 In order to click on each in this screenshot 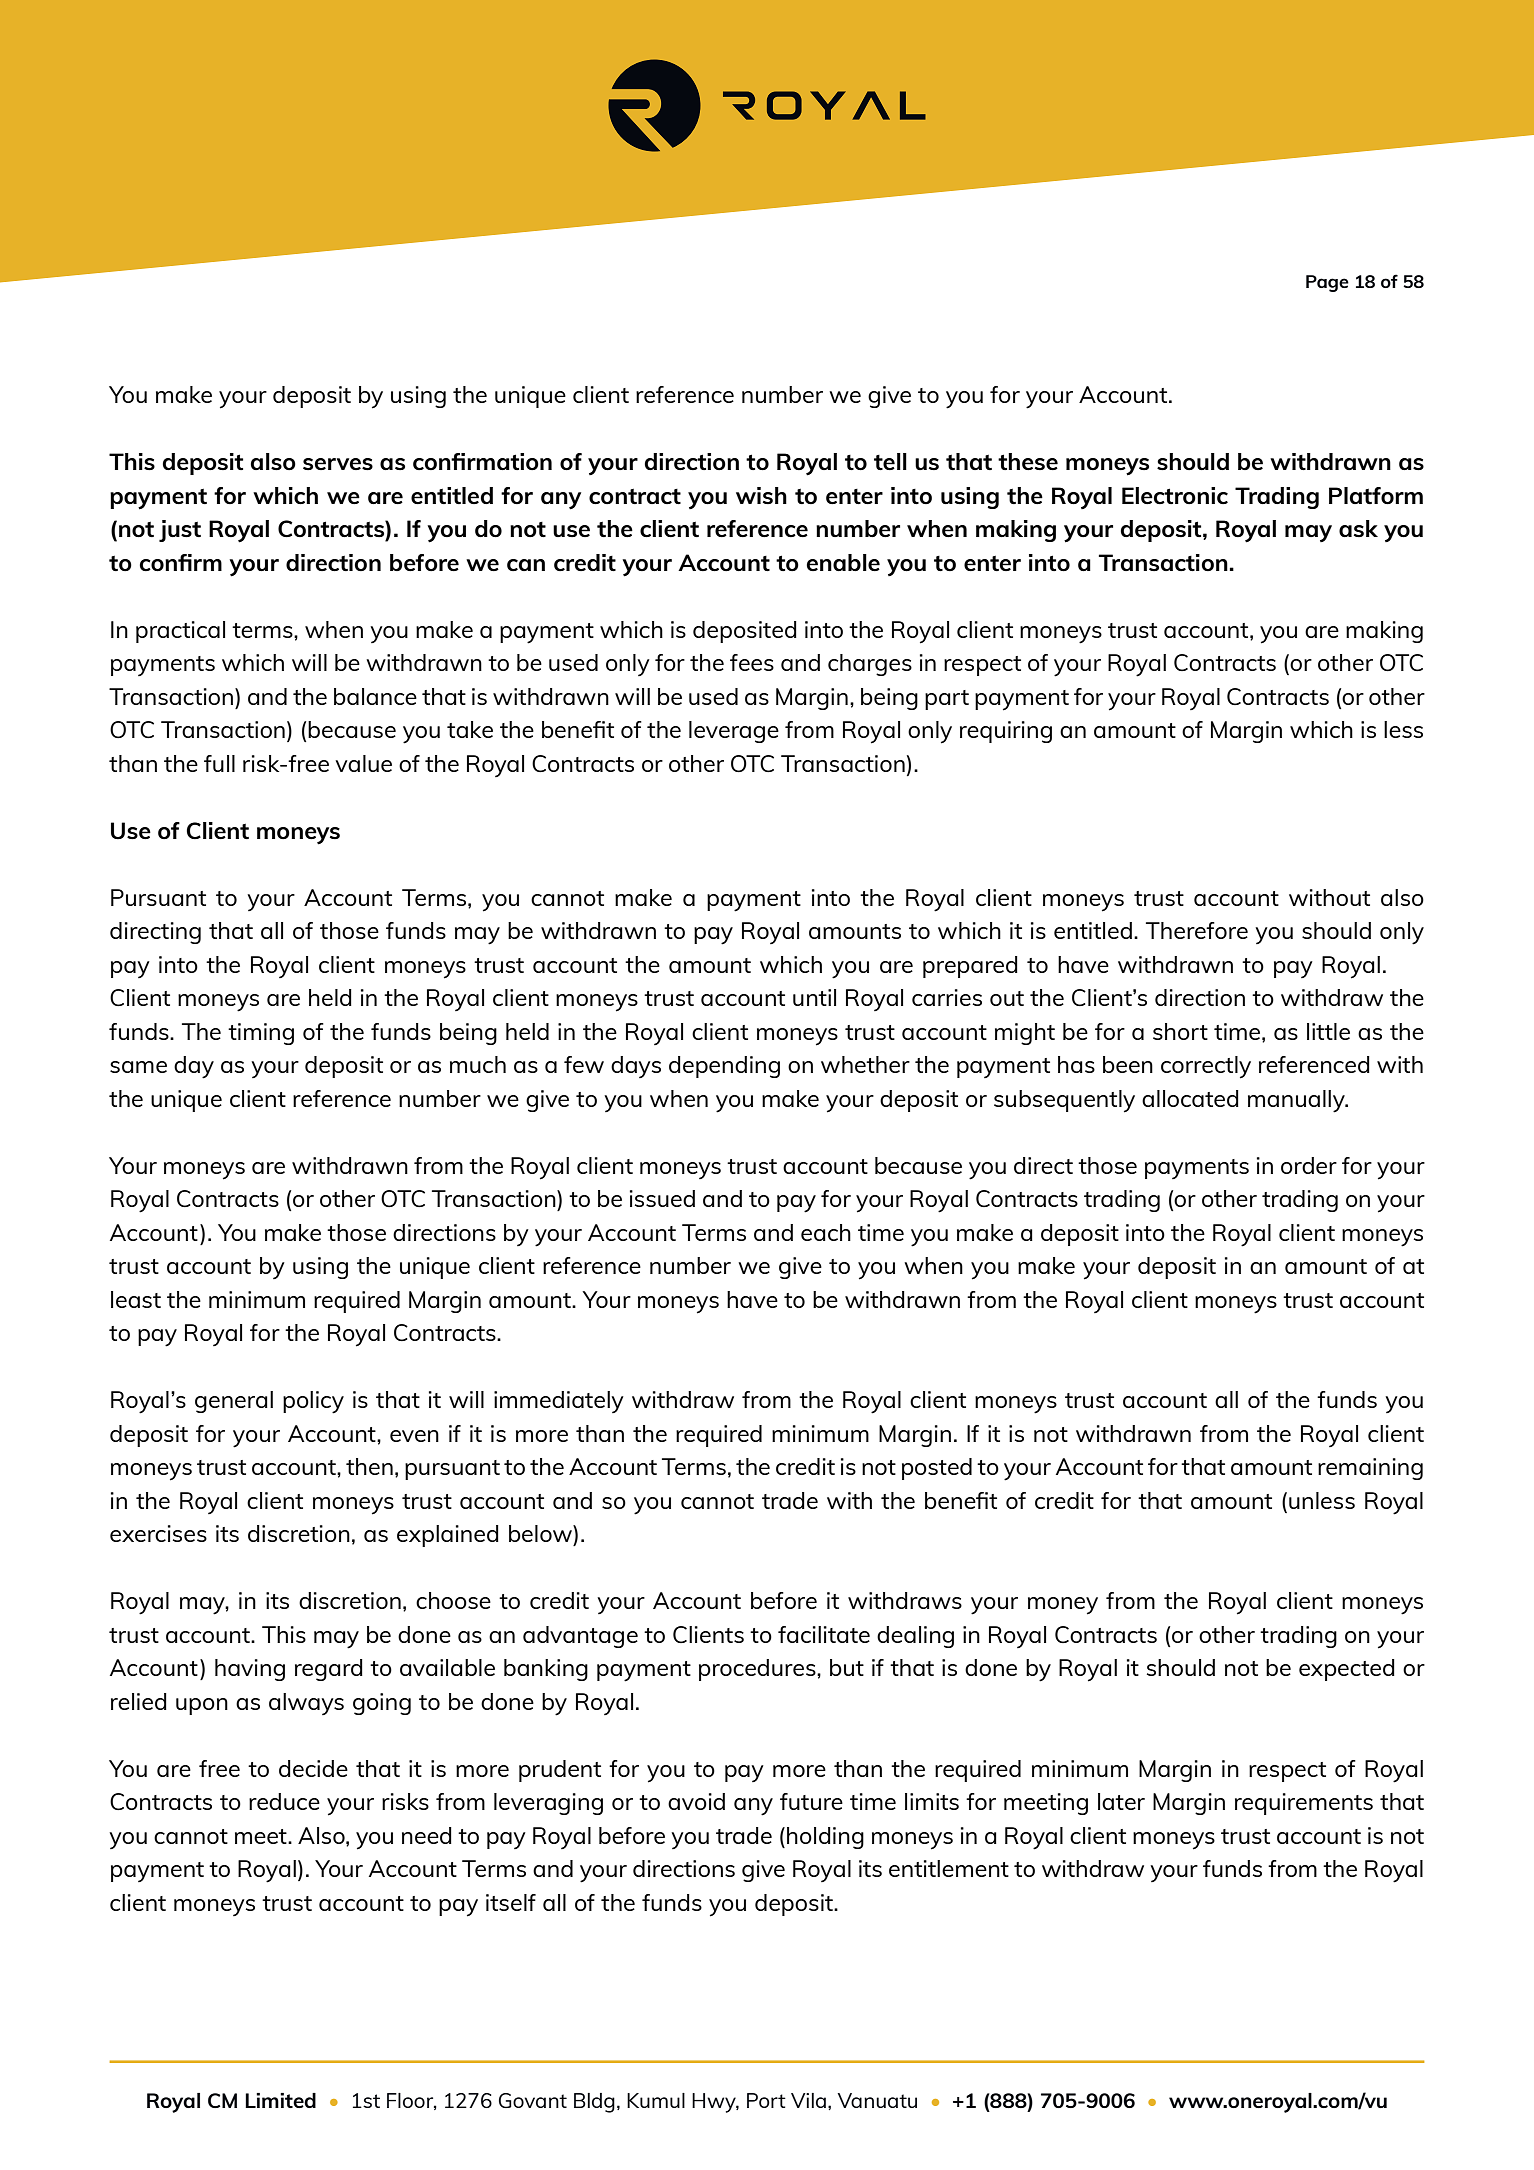, I will do `click(826, 1232)`.
